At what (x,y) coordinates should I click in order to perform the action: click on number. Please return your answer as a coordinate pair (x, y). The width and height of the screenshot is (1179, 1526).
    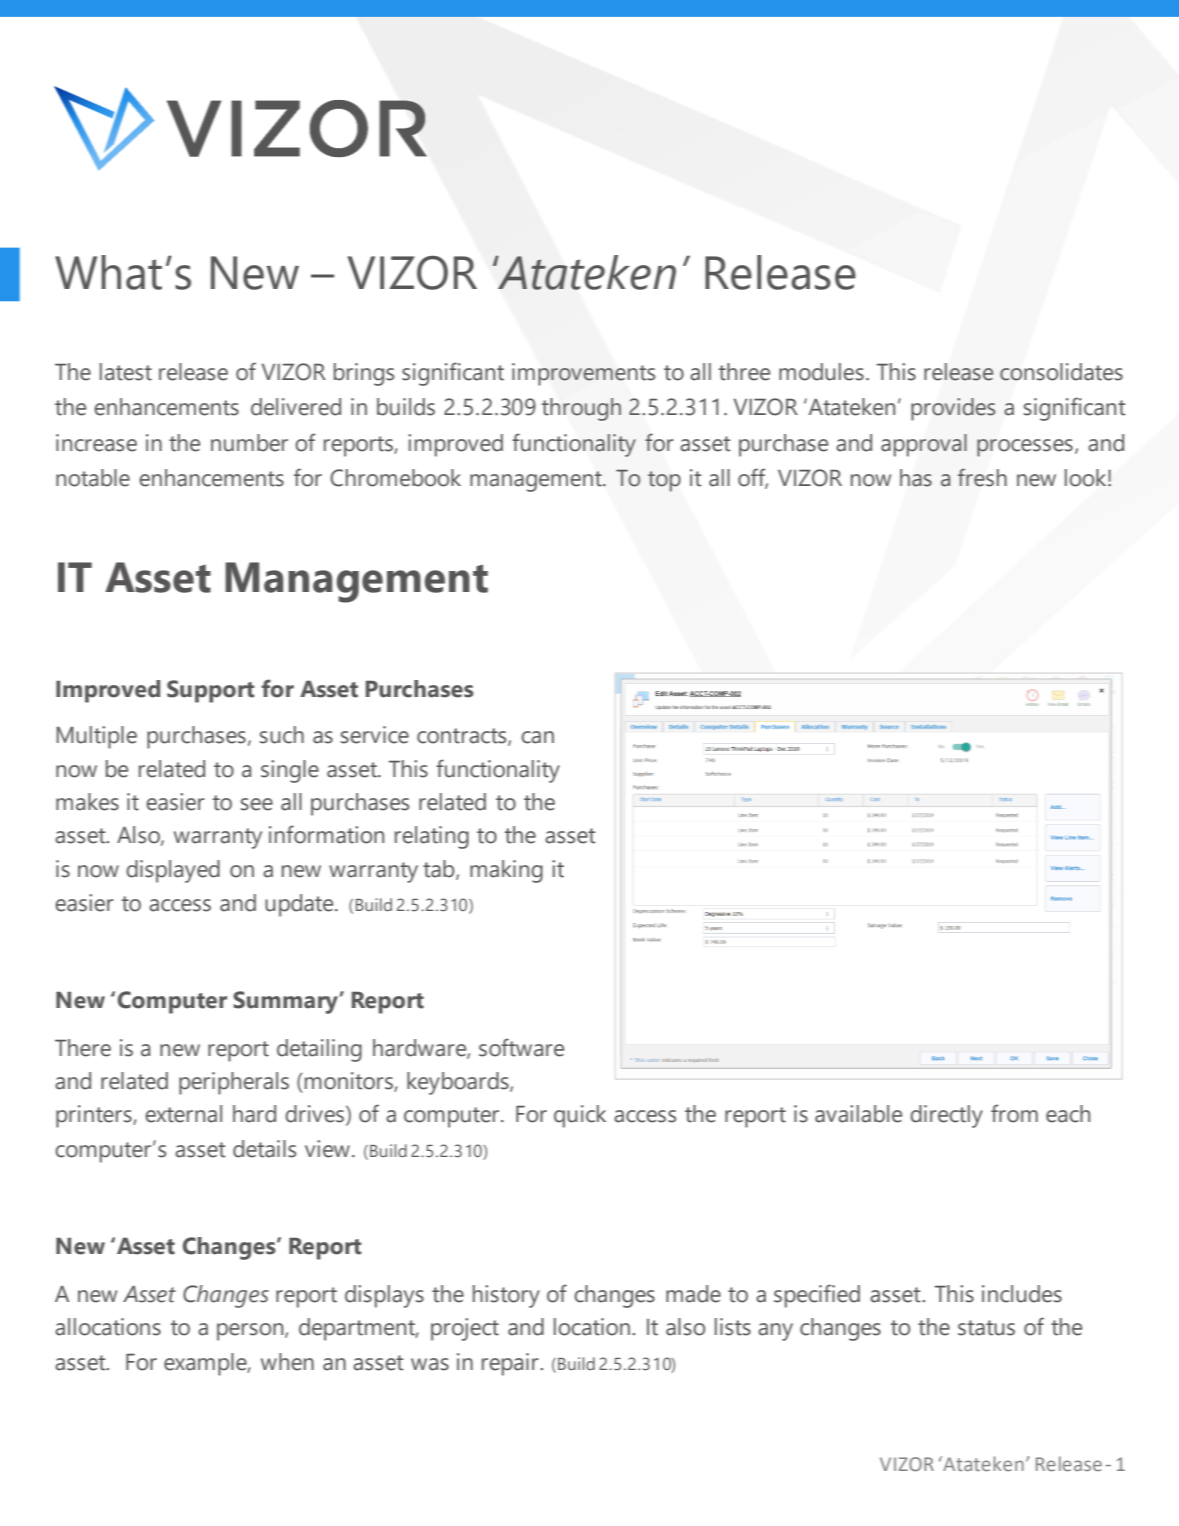
    Looking at the image, I should click on (249, 443).
